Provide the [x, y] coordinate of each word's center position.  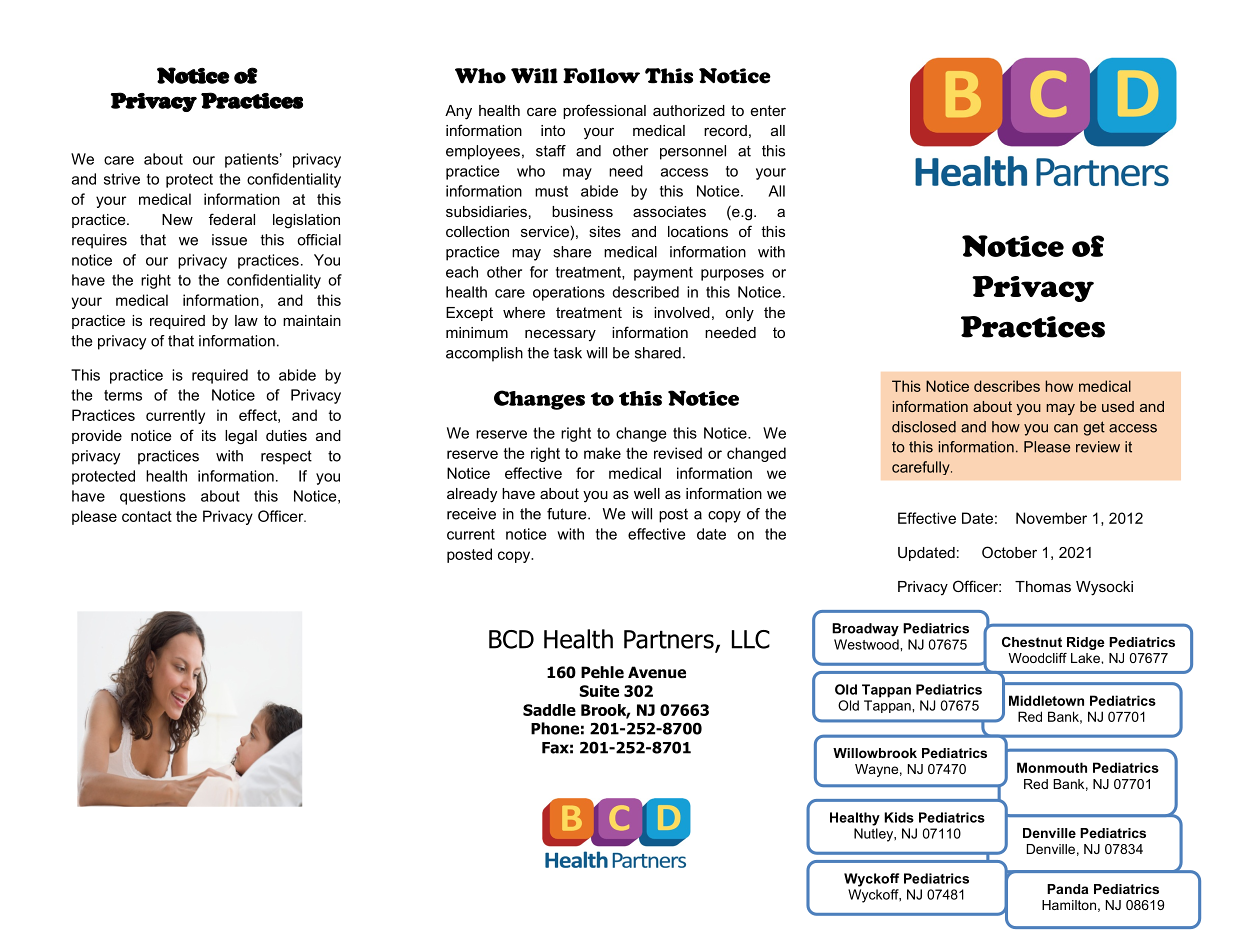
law [246, 320]
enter [768, 110]
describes [1007, 386]
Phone [555, 728]
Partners [670, 640]
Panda [1067, 889]
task [568, 353]
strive [122, 179]
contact [147, 516]
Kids [899, 817]
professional [604, 111]
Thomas [1043, 586]
